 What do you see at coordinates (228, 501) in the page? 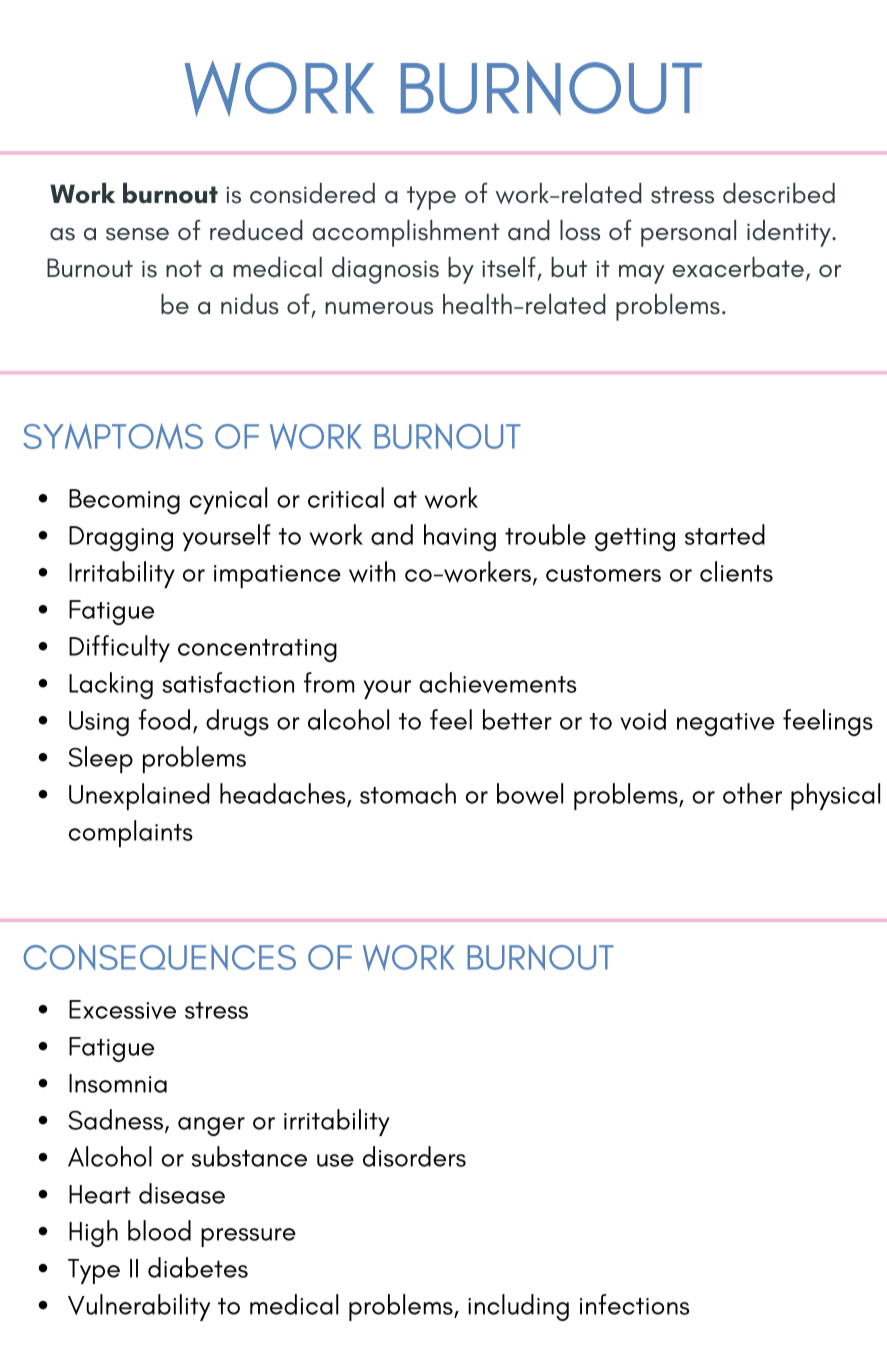
I see `cynical` at bounding box center [228, 501].
